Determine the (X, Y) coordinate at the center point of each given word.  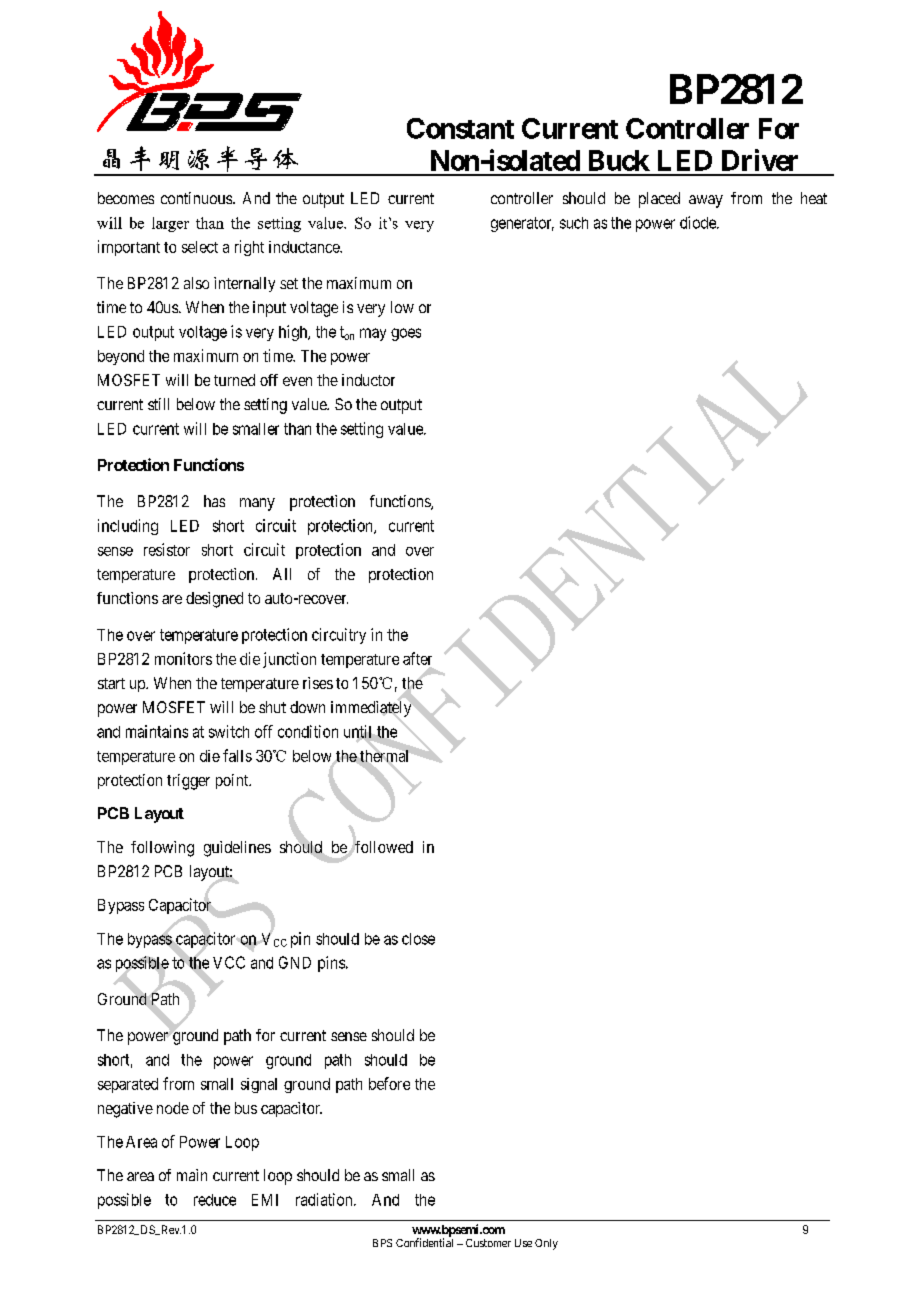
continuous (197, 198)
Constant (460, 128)
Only (546, 1244)
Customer (488, 1243)
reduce (215, 1200)
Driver (760, 160)
